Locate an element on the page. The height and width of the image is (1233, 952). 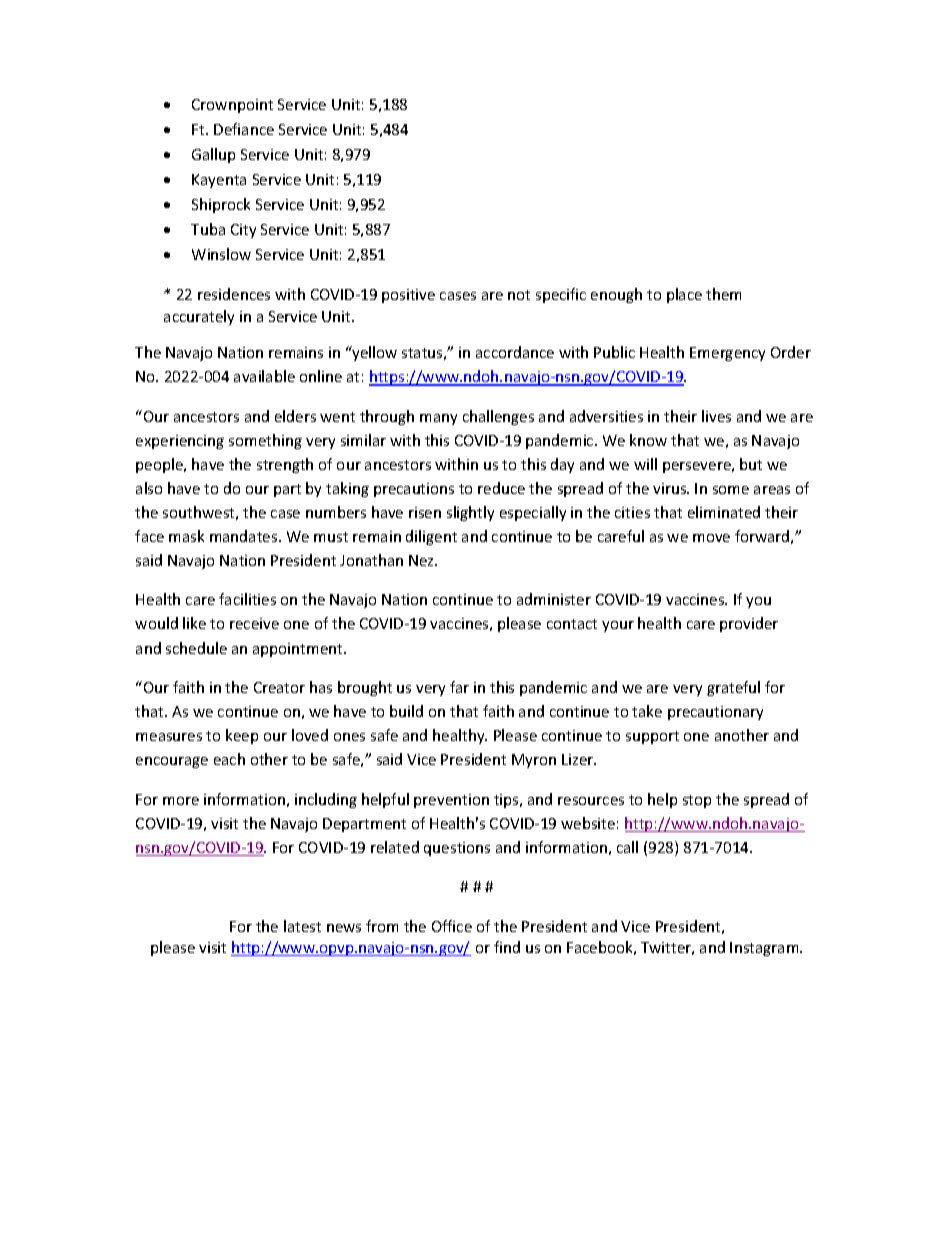
Gallup is located at coordinates (213, 155).
